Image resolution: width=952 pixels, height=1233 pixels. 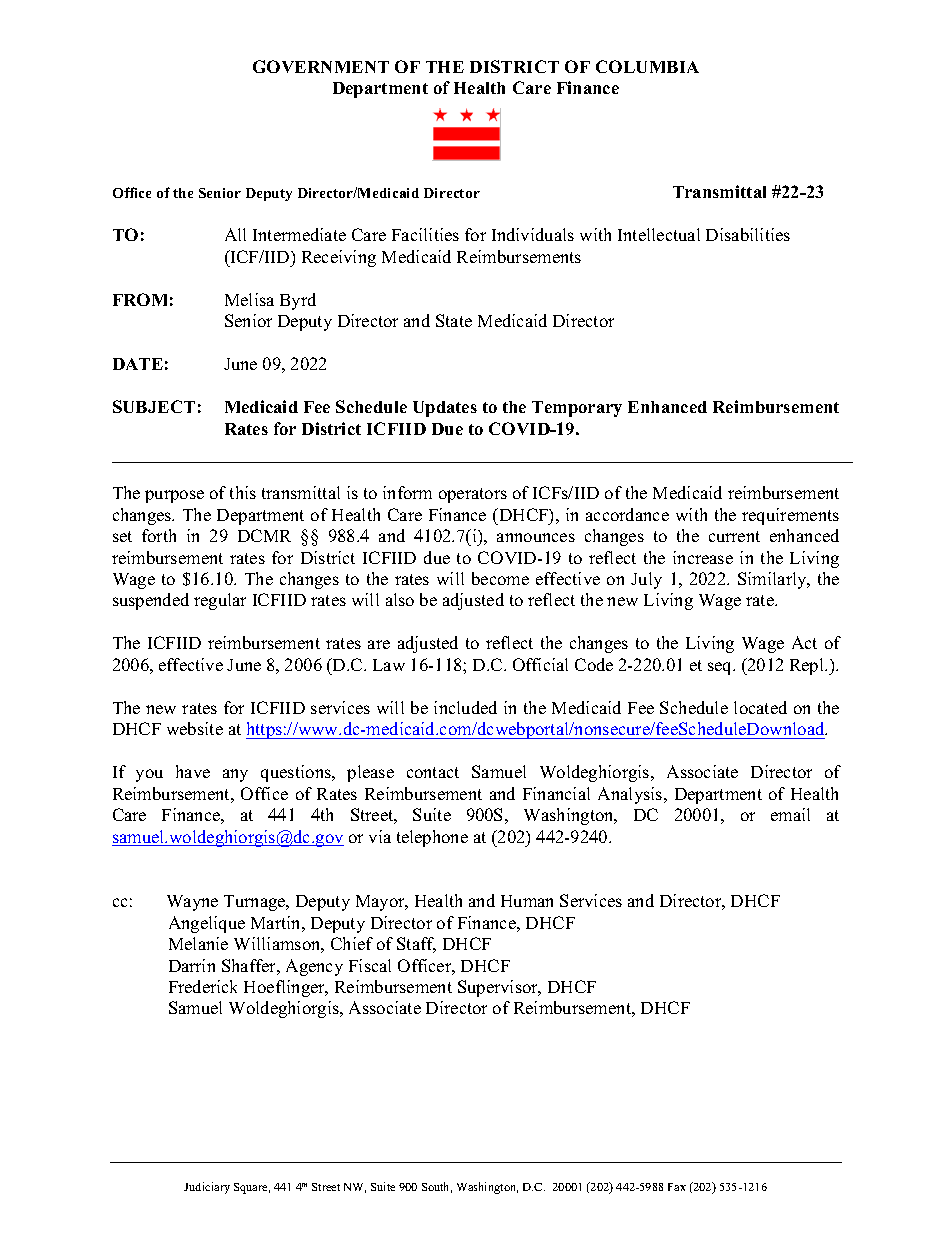 What do you see at coordinates (425, 234) in the page?
I see `Facilities` at bounding box center [425, 234].
